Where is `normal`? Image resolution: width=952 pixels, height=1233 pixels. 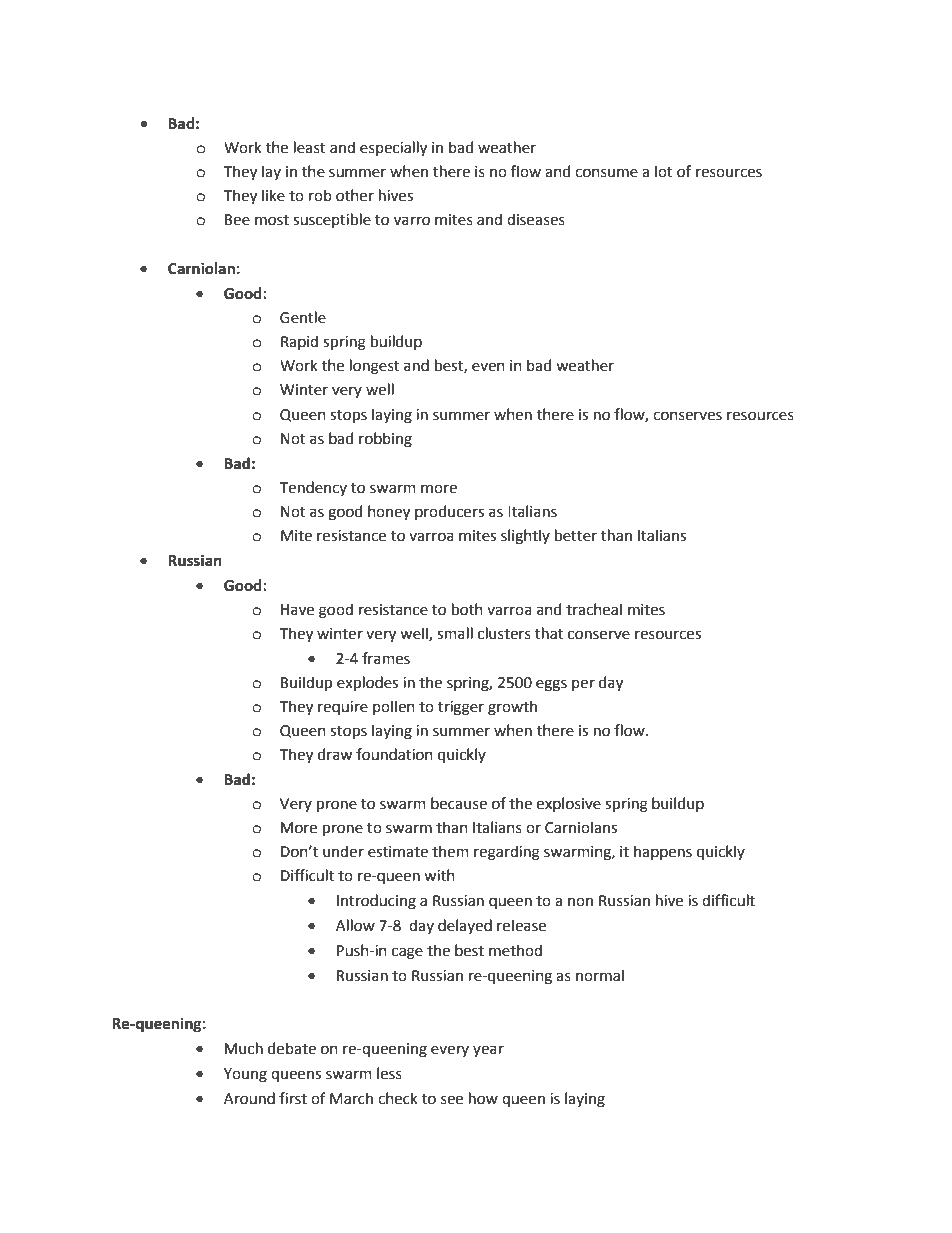
normal is located at coordinates (600, 975).
